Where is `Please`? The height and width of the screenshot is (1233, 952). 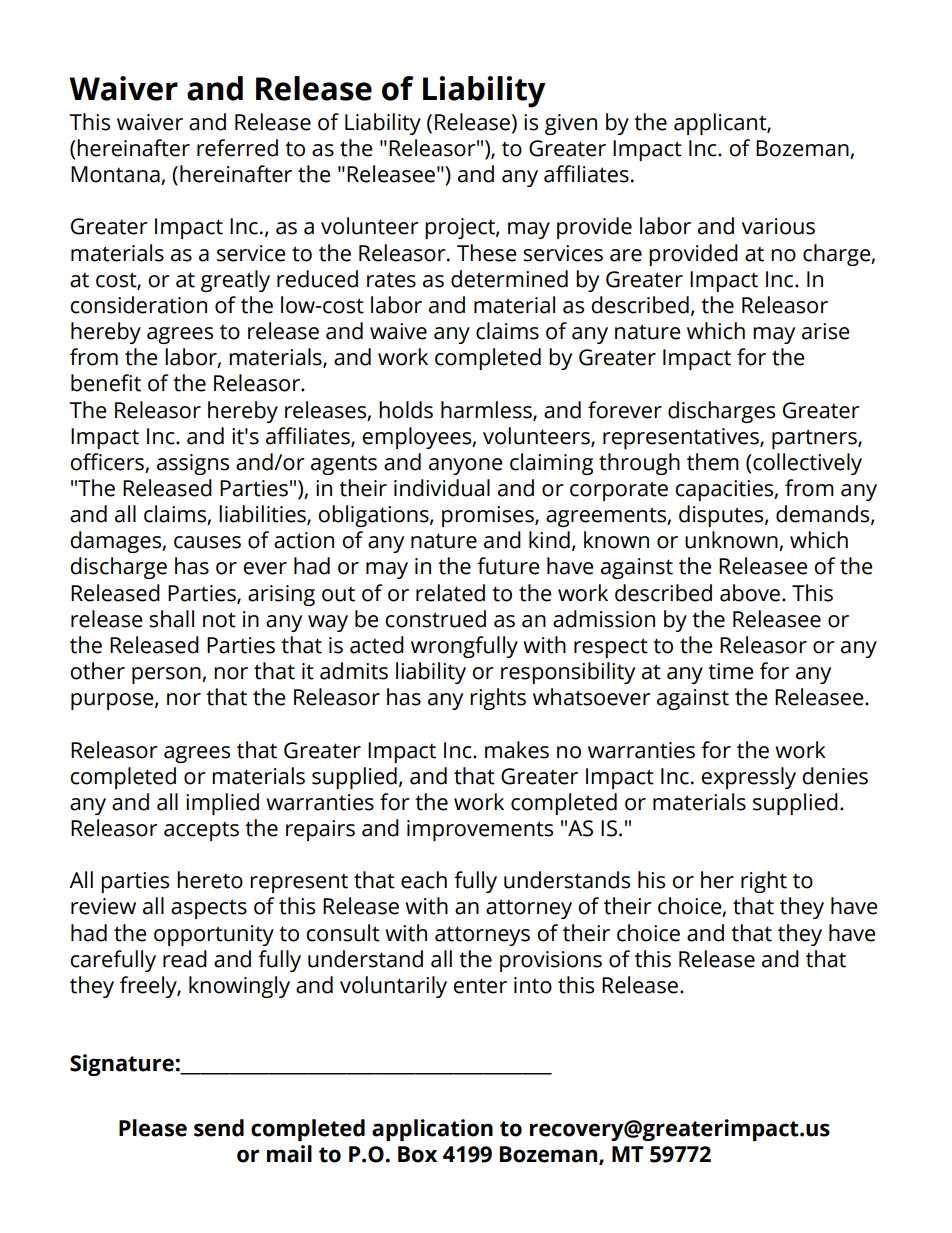 Please is located at coordinates (153, 1128).
